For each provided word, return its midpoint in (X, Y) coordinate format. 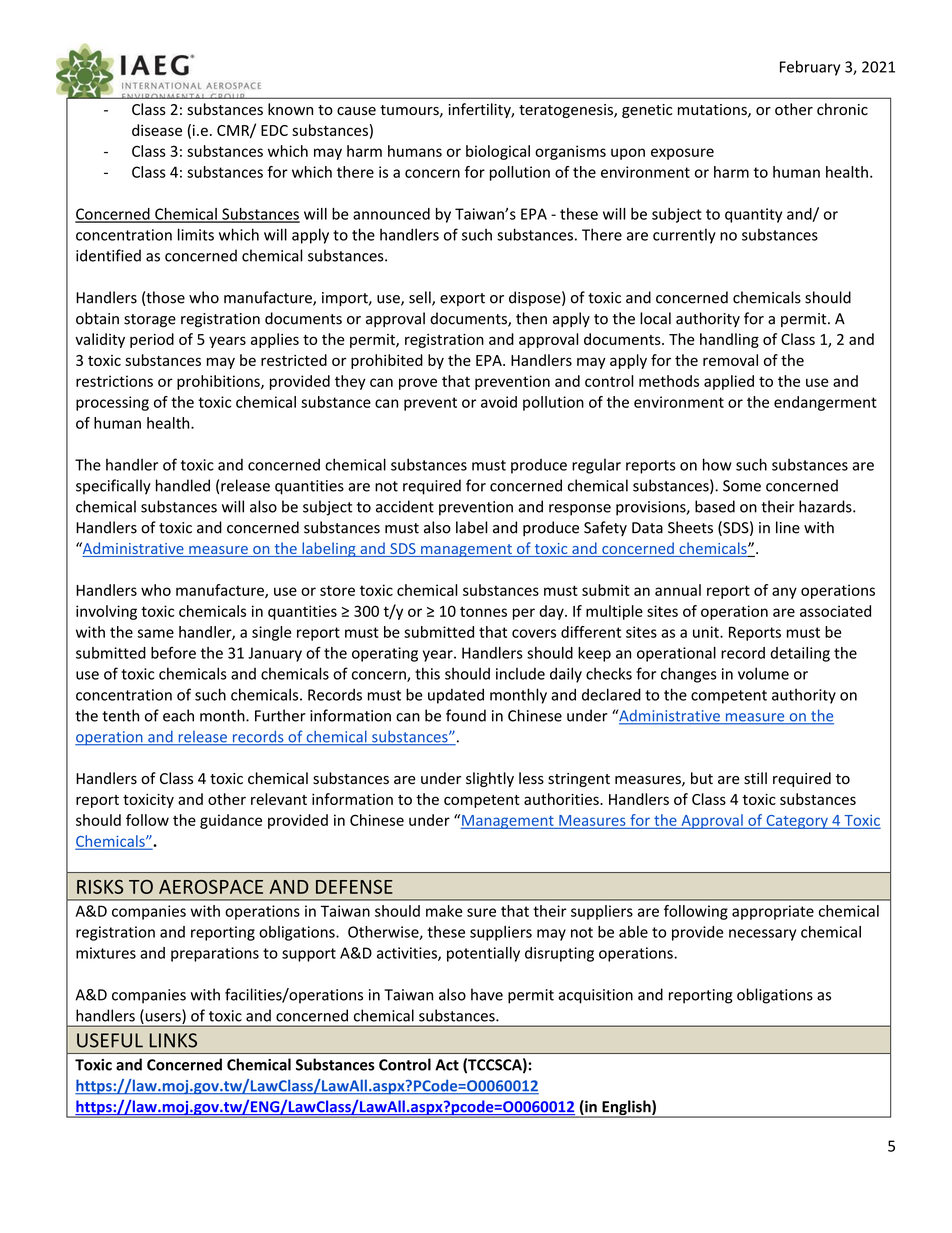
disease (157, 130)
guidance (231, 821)
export (462, 299)
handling (729, 340)
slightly (490, 779)
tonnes (483, 611)
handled (183, 485)
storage (150, 321)
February (810, 68)
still (755, 778)
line (788, 527)
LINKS (173, 1040)
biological (498, 152)
